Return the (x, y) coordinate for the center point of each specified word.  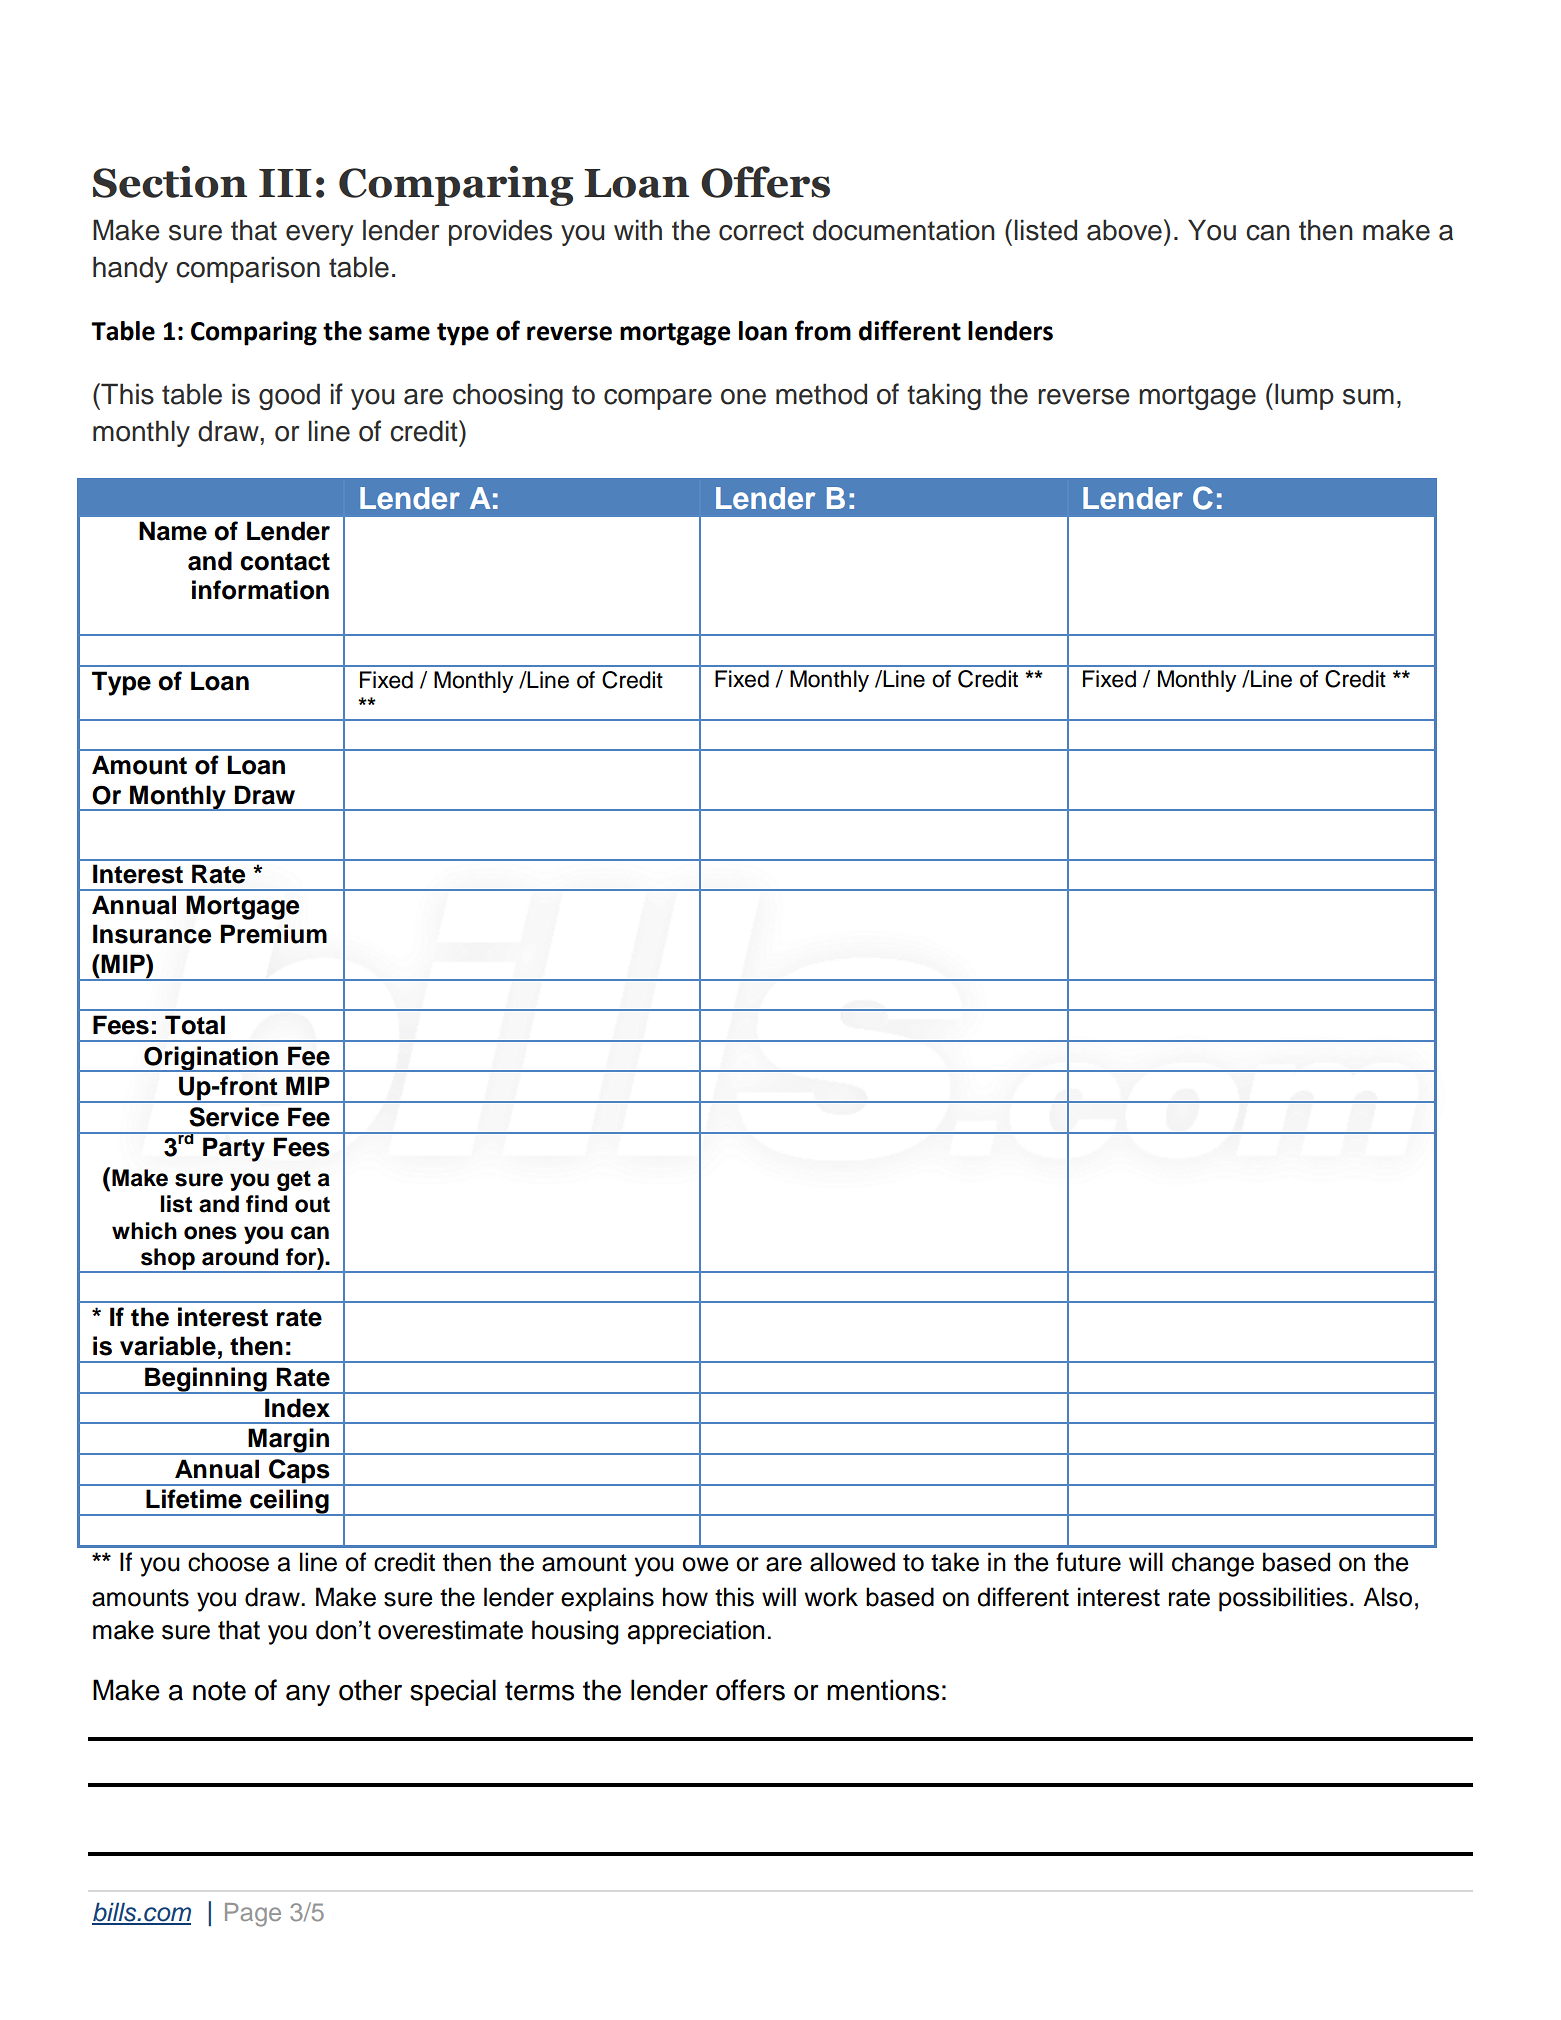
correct (761, 231)
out (312, 1205)
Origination (211, 1059)
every (320, 235)
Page (253, 1915)
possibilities (1283, 1599)
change (1213, 1564)
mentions (883, 1690)
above (1124, 230)
